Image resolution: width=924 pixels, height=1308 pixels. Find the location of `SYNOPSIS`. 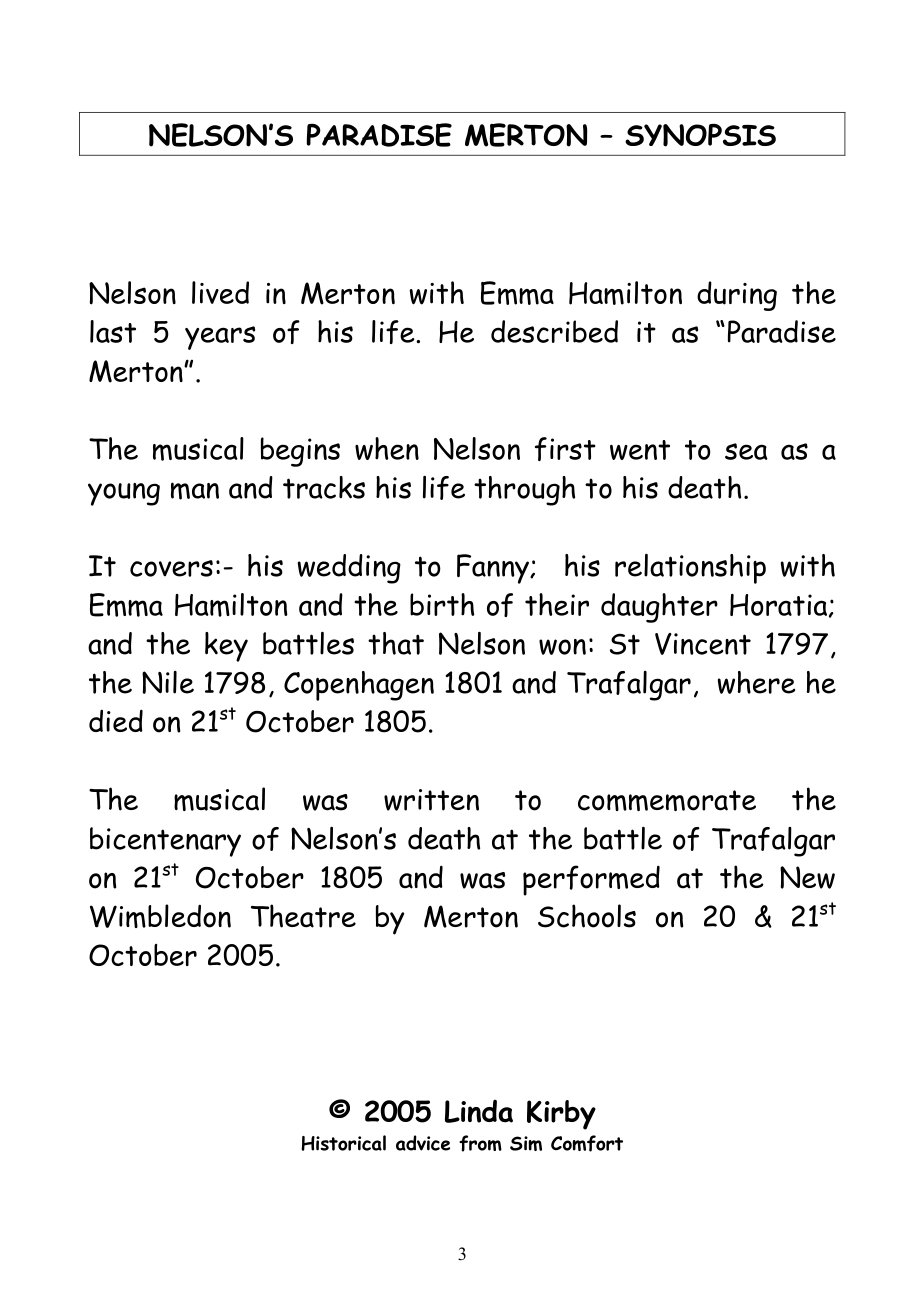

SYNOPSIS is located at coordinates (700, 135).
